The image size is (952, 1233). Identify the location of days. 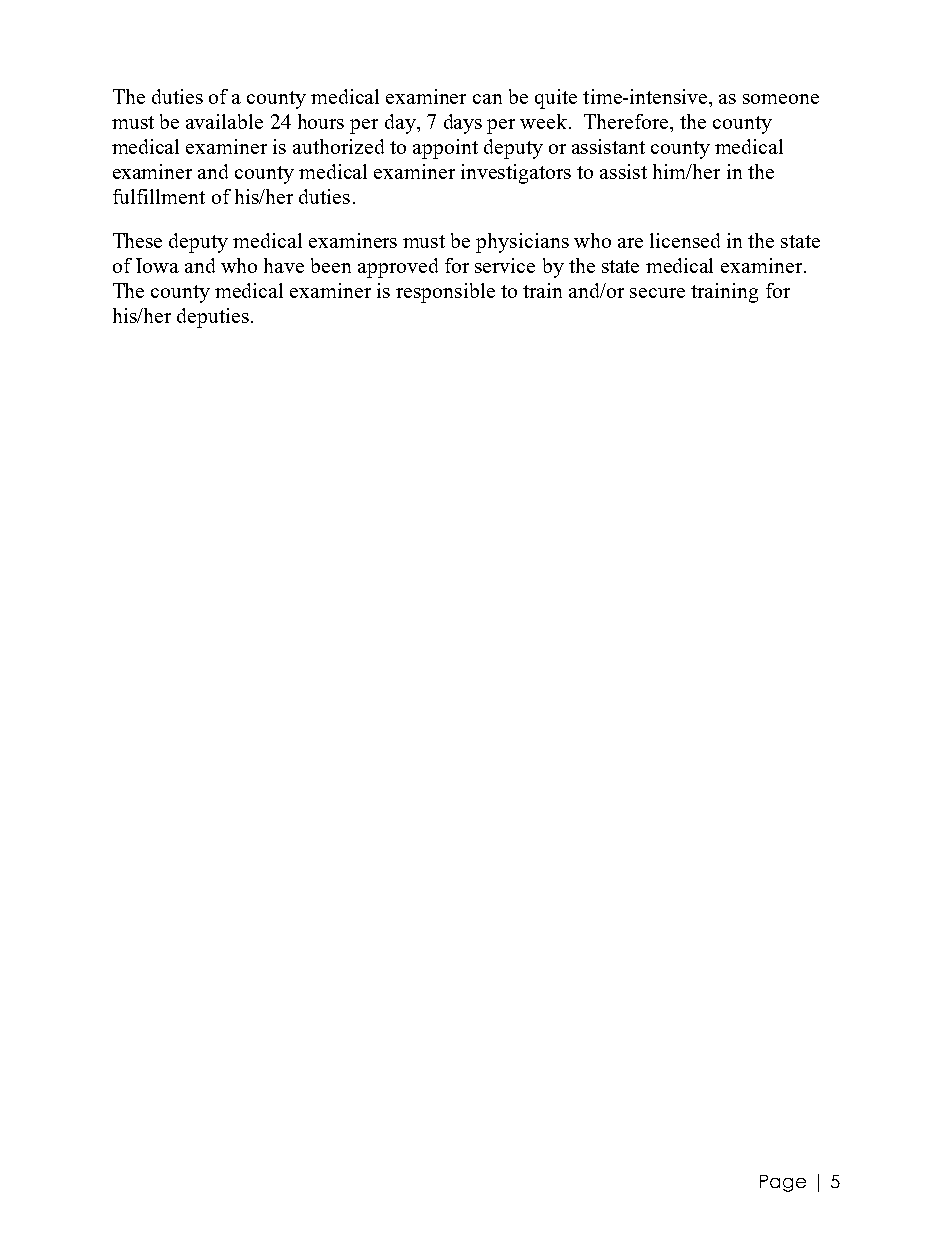
(463, 124).
